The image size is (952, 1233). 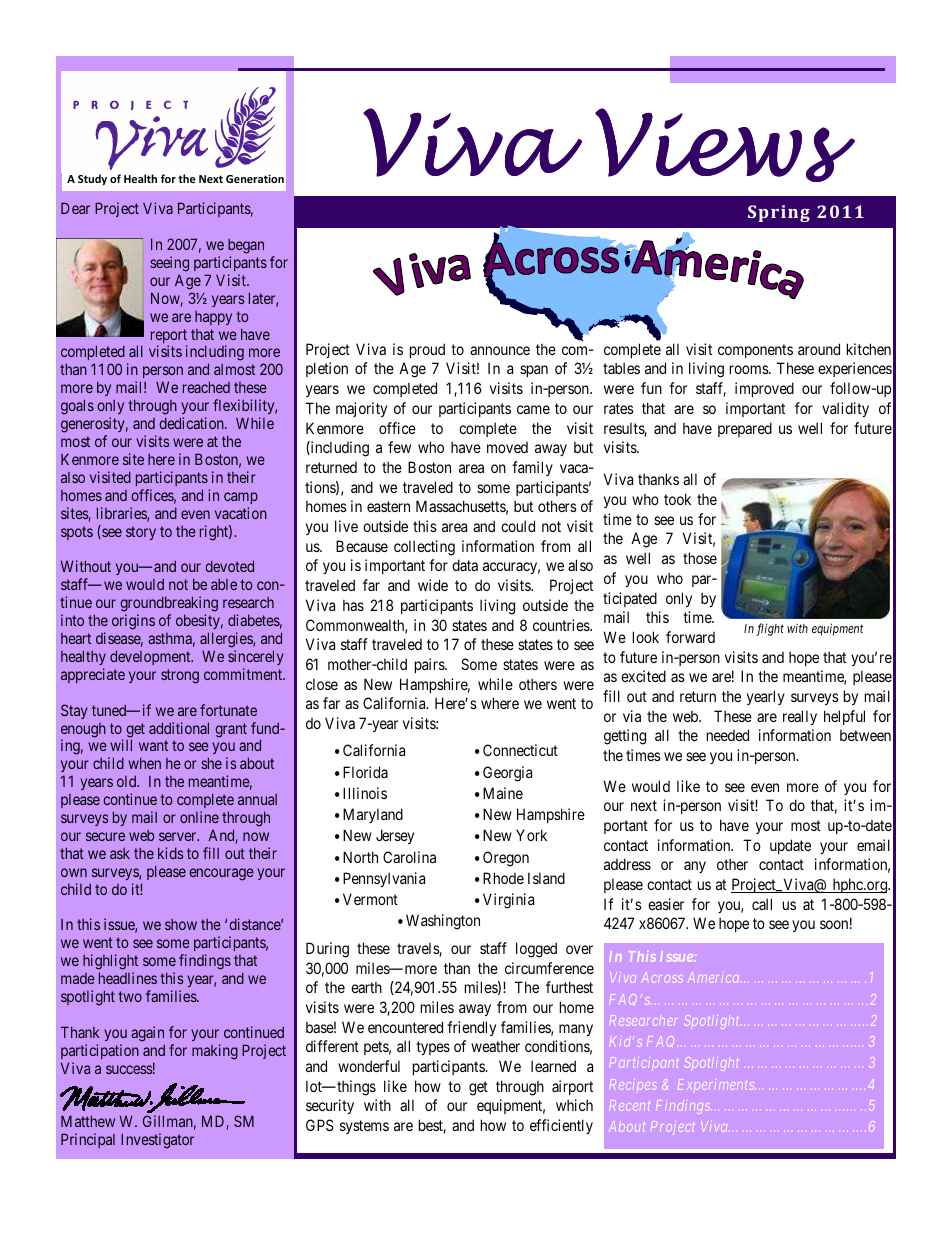 What do you see at coordinates (745, 429) in the image?
I see `prepared` at bounding box center [745, 429].
